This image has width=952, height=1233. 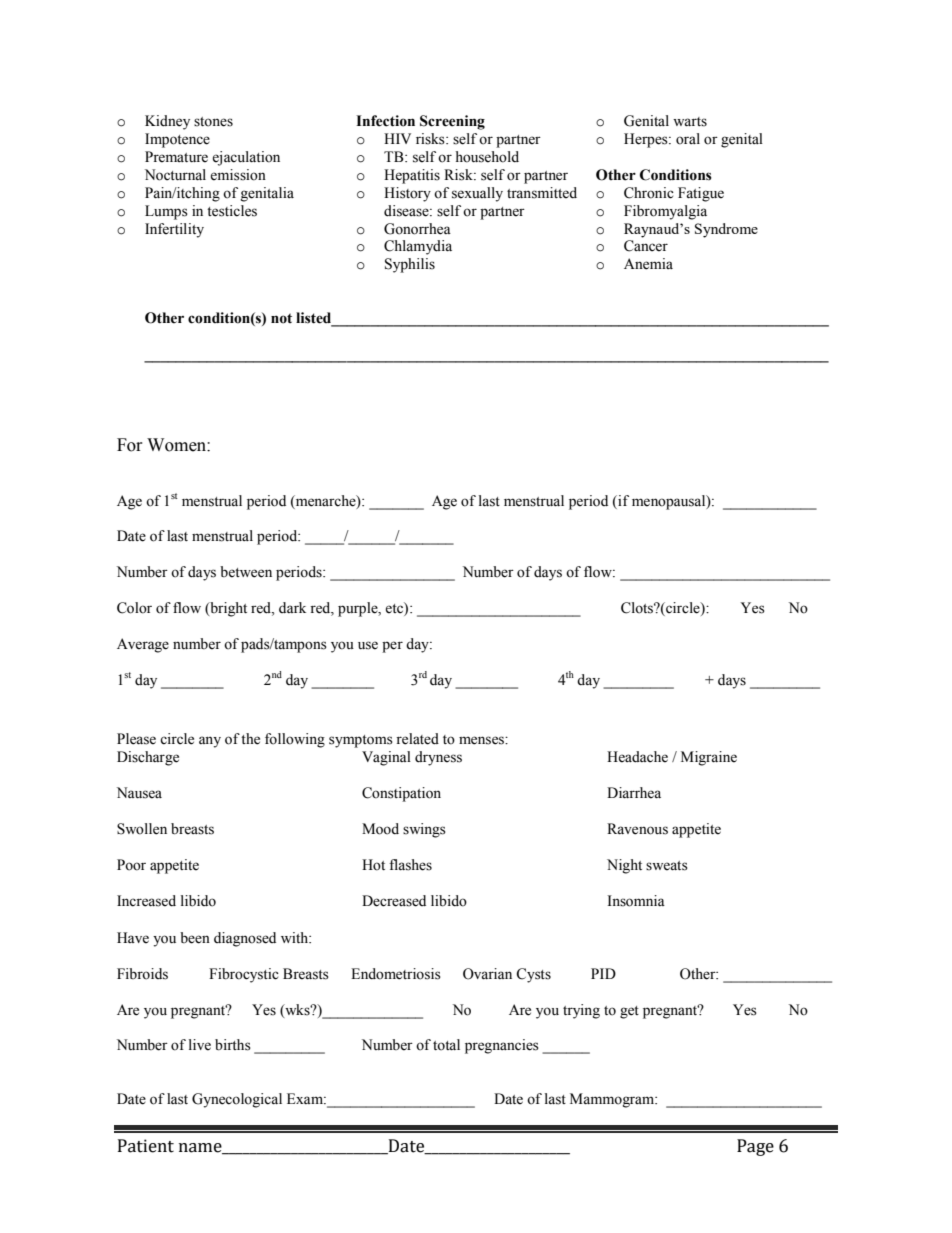 What do you see at coordinates (688, 139) in the image?
I see `oral` at bounding box center [688, 139].
